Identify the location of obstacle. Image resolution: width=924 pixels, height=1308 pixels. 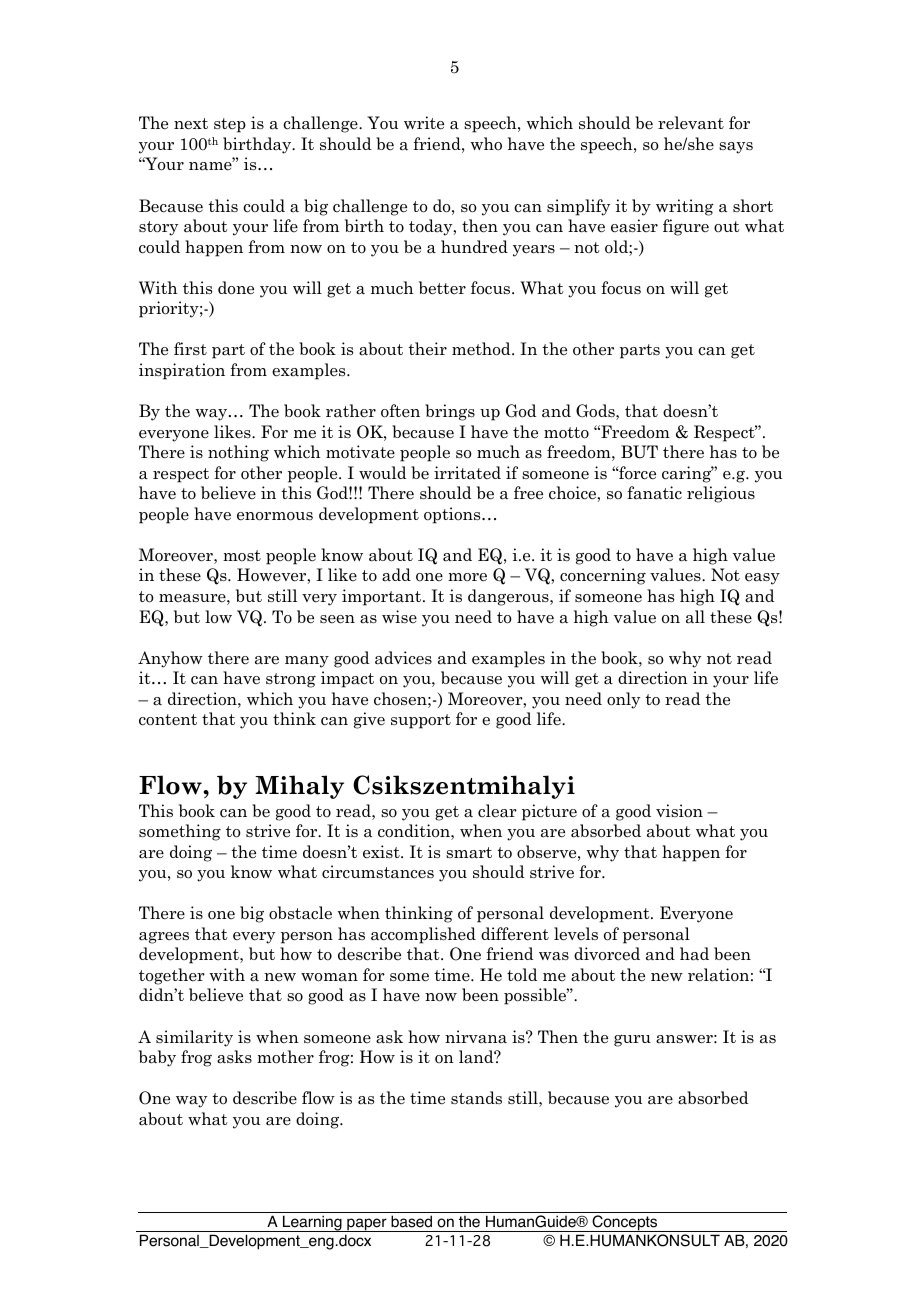
(300, 913).
